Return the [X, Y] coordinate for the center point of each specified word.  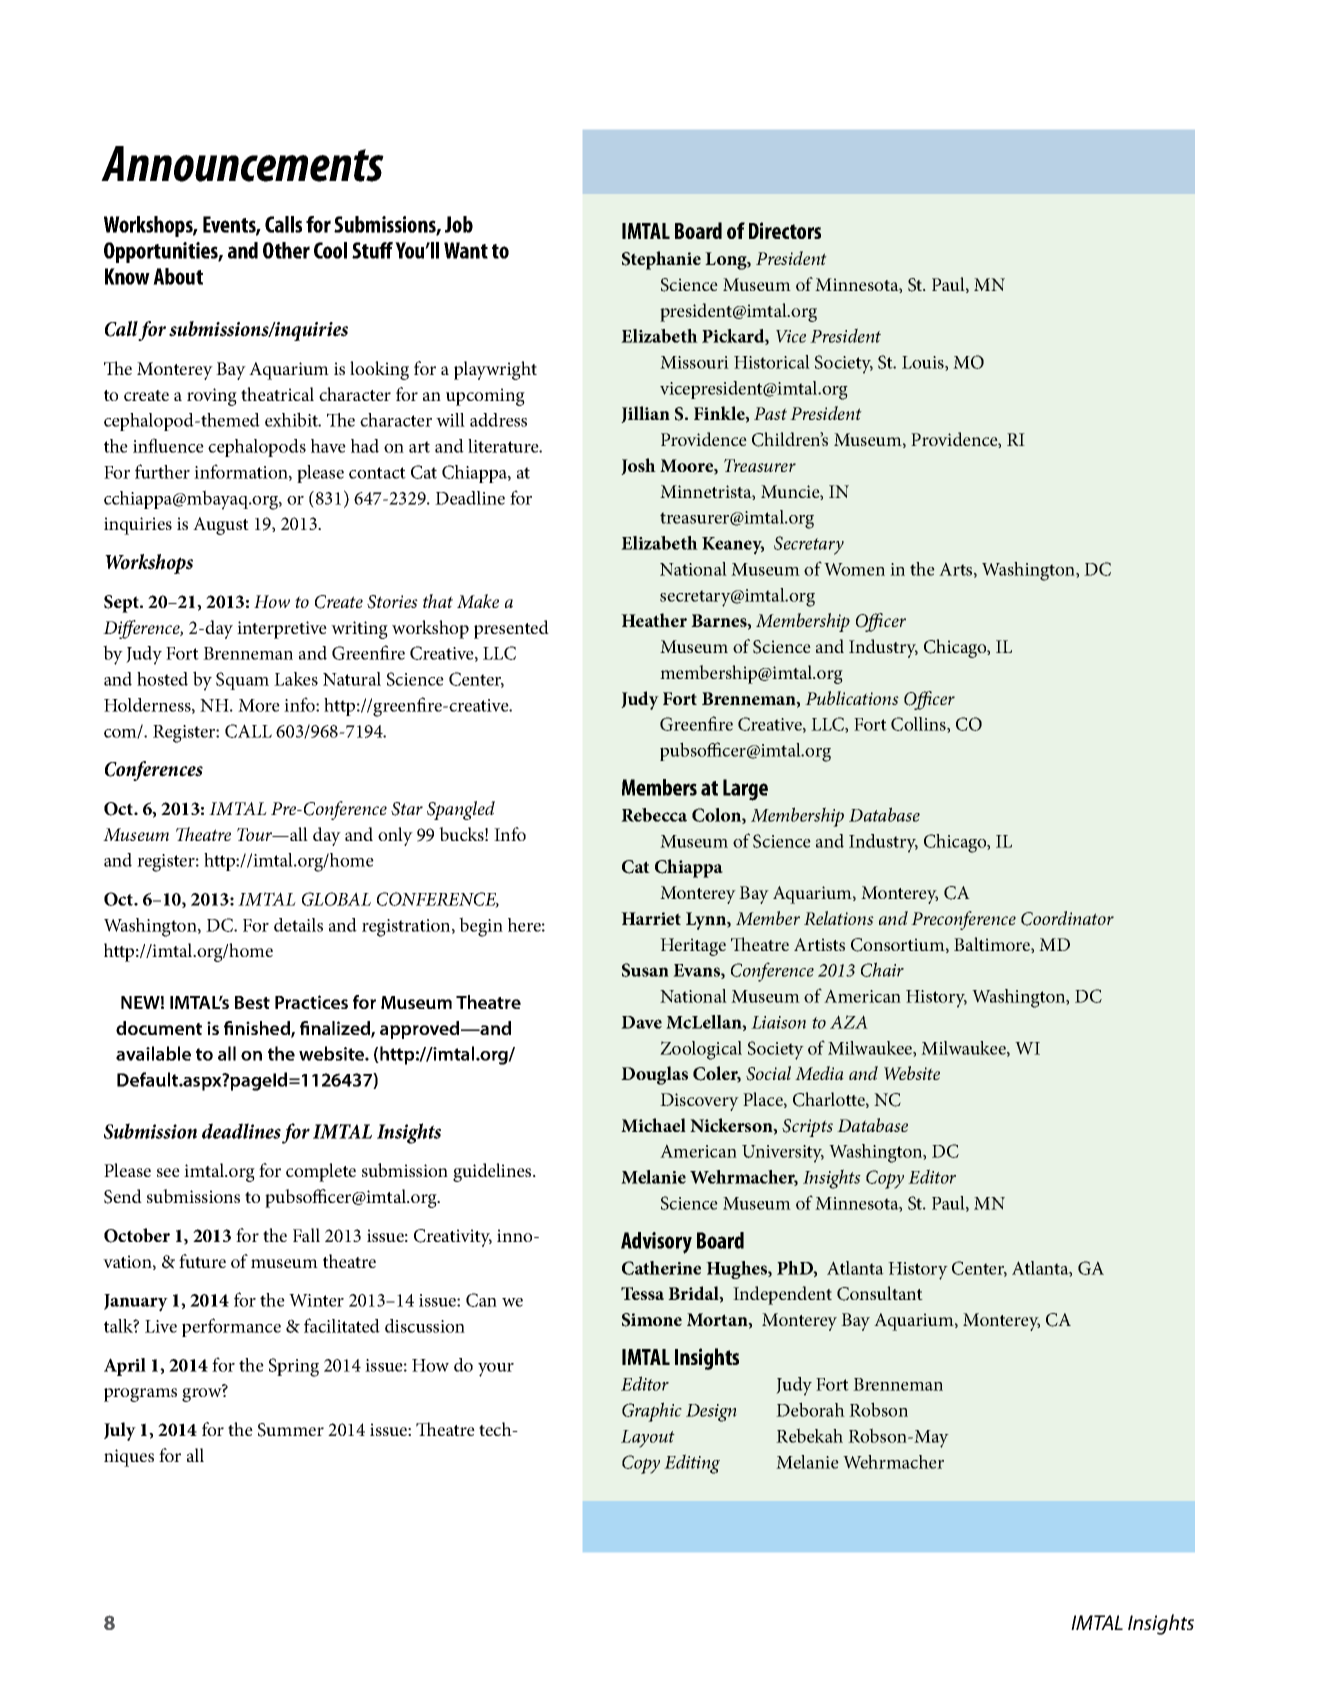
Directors [785, 230]
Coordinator [1067, 918]
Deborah [810, 1409]
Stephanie [661, 260]
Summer [291, 1430]
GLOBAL [336, 899]
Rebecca [654, 815]
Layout [648, 1439]
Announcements [242, 164]
